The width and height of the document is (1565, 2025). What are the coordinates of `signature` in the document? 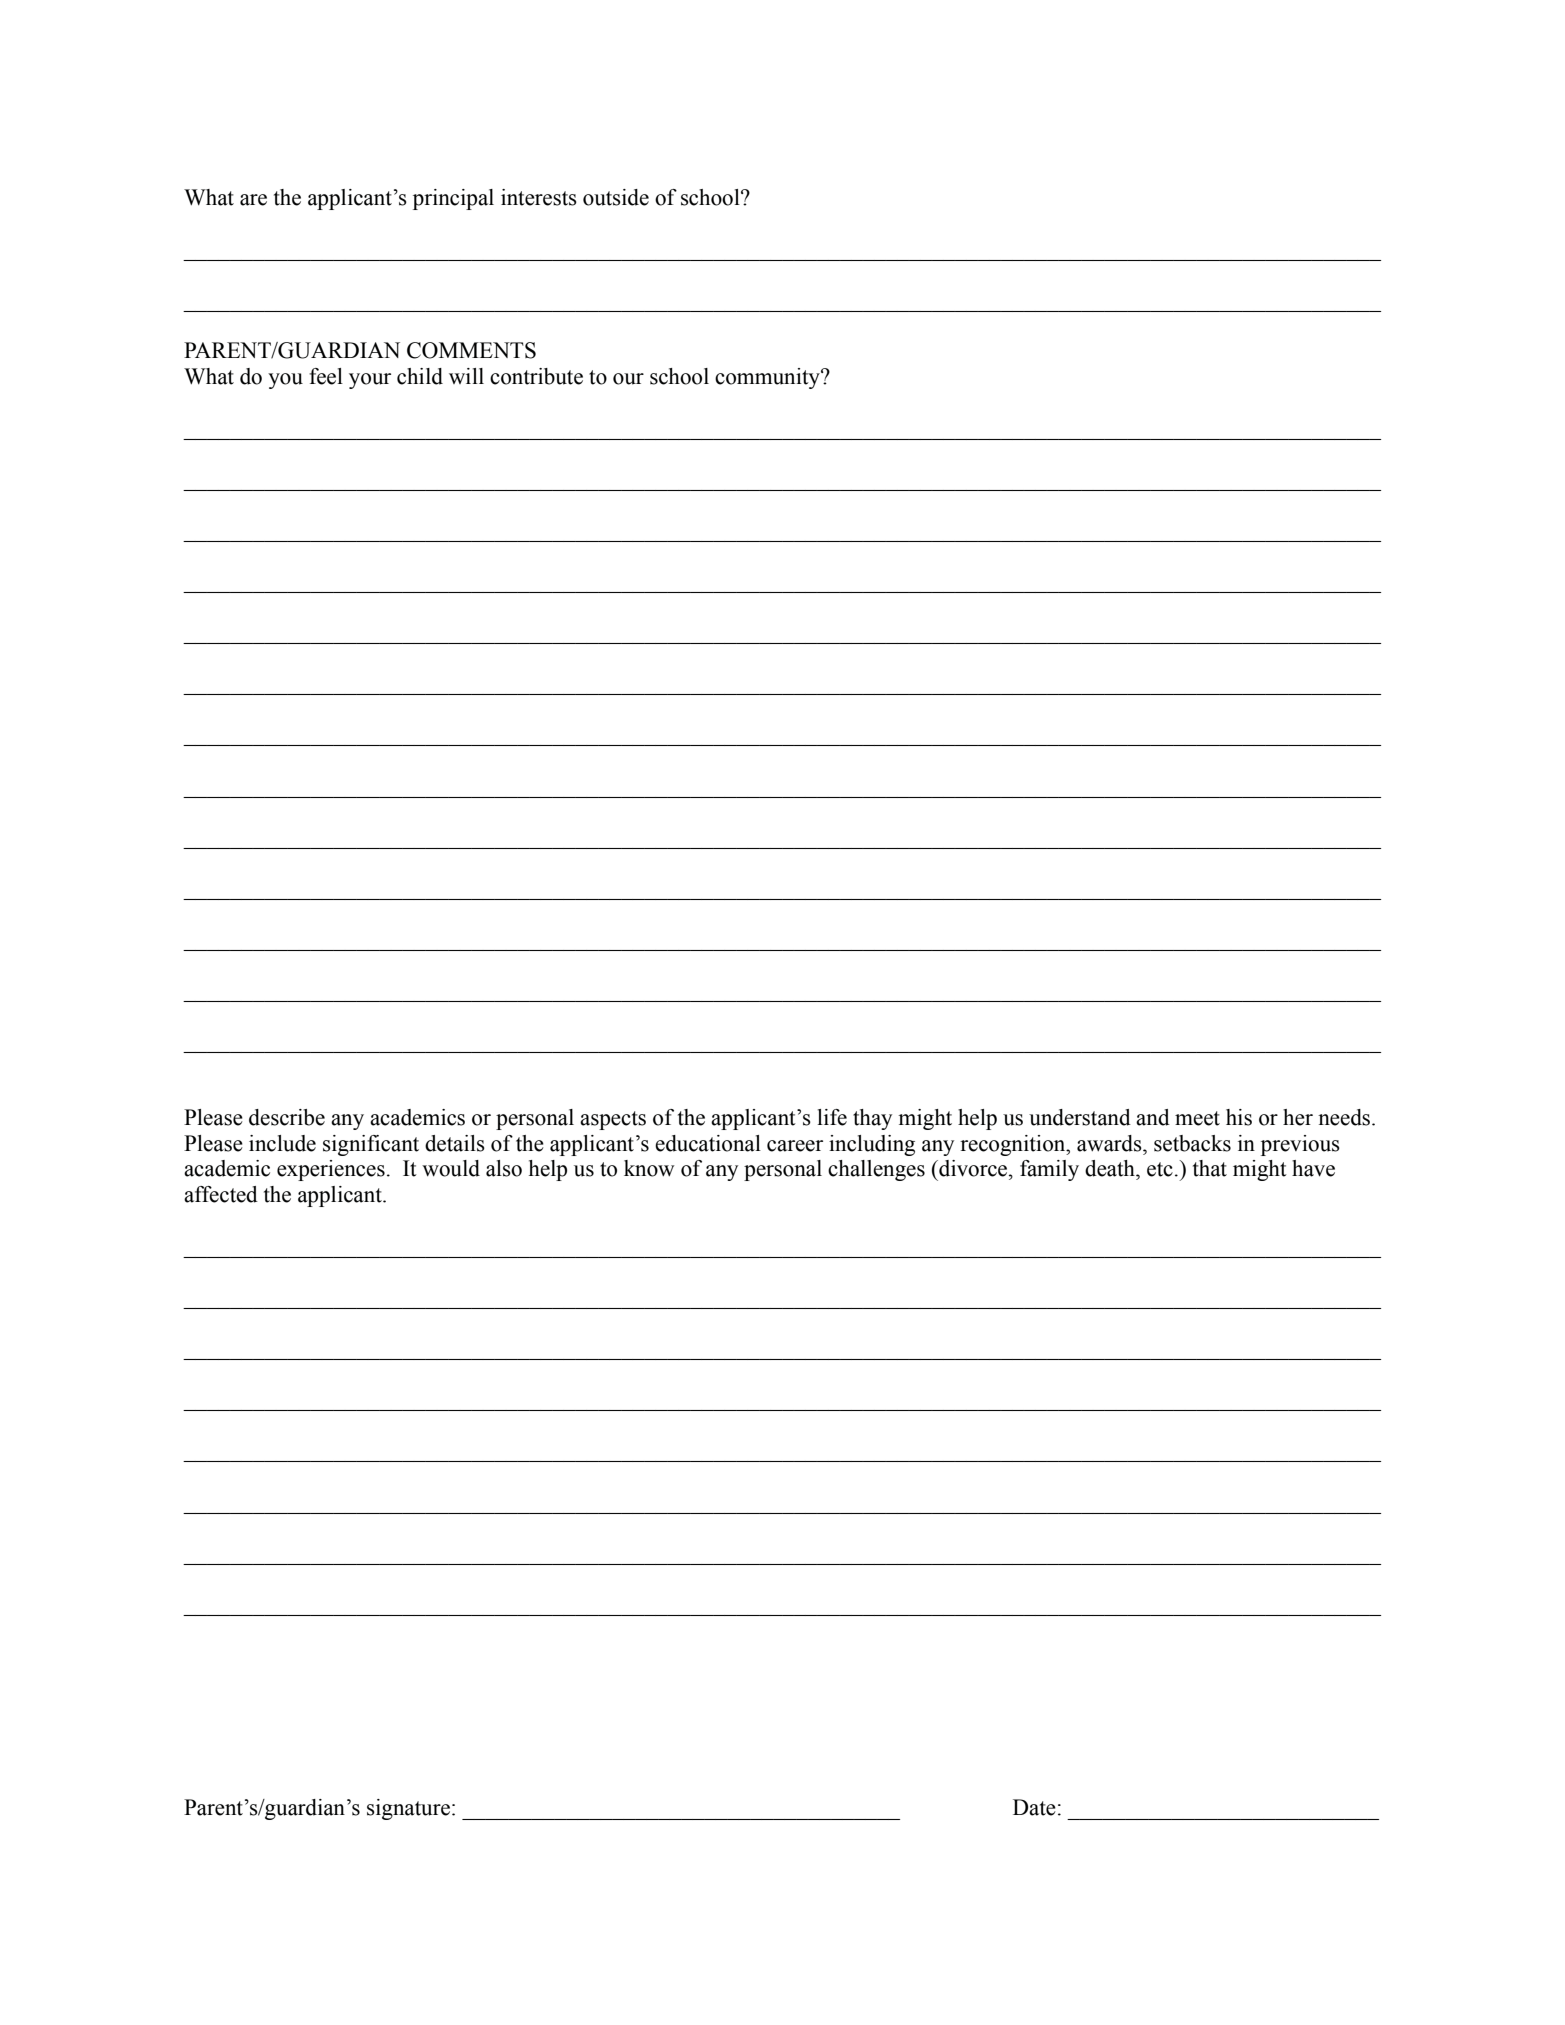 It's located at (408, 1809).
